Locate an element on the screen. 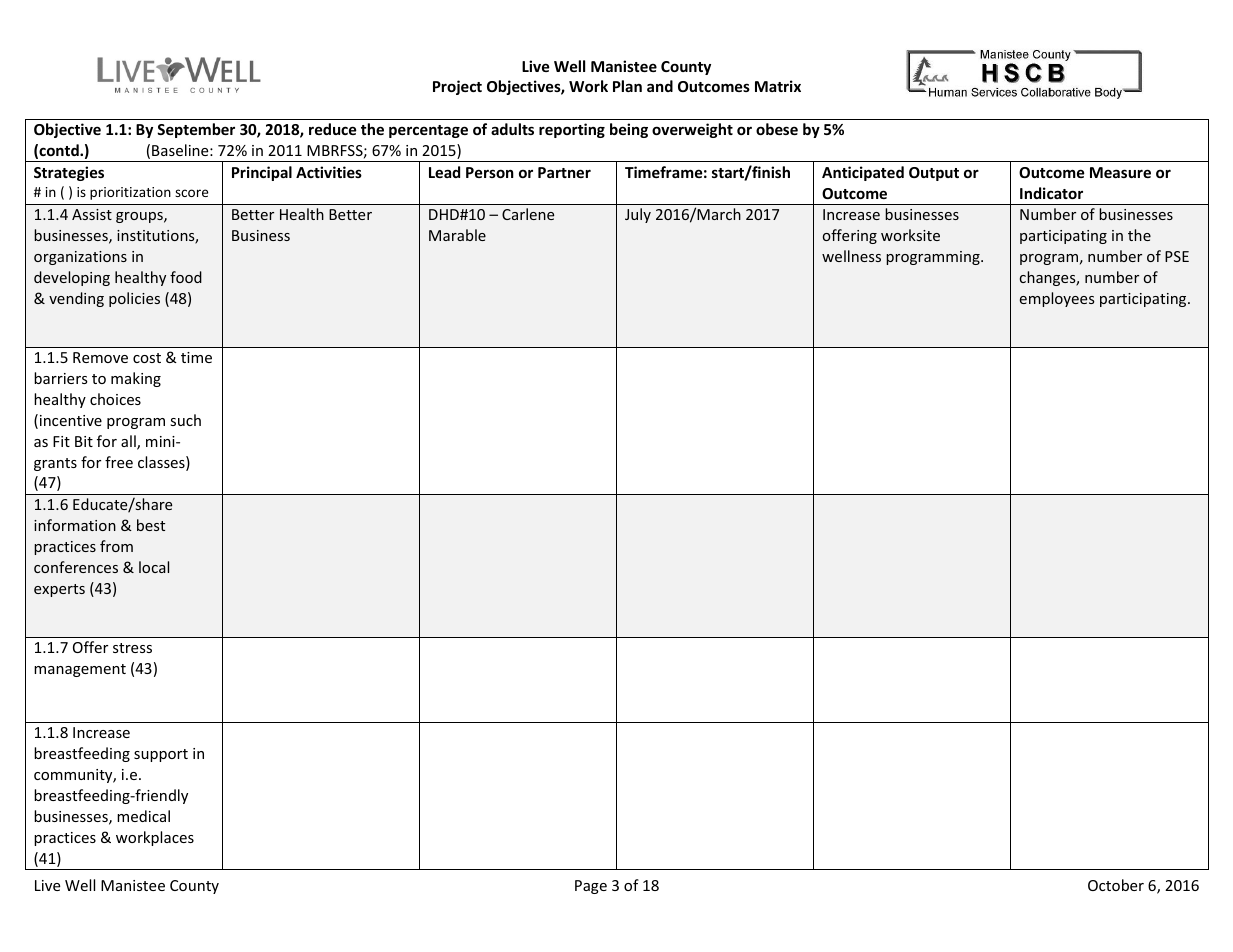  free is located at coordinates (119, 462).
